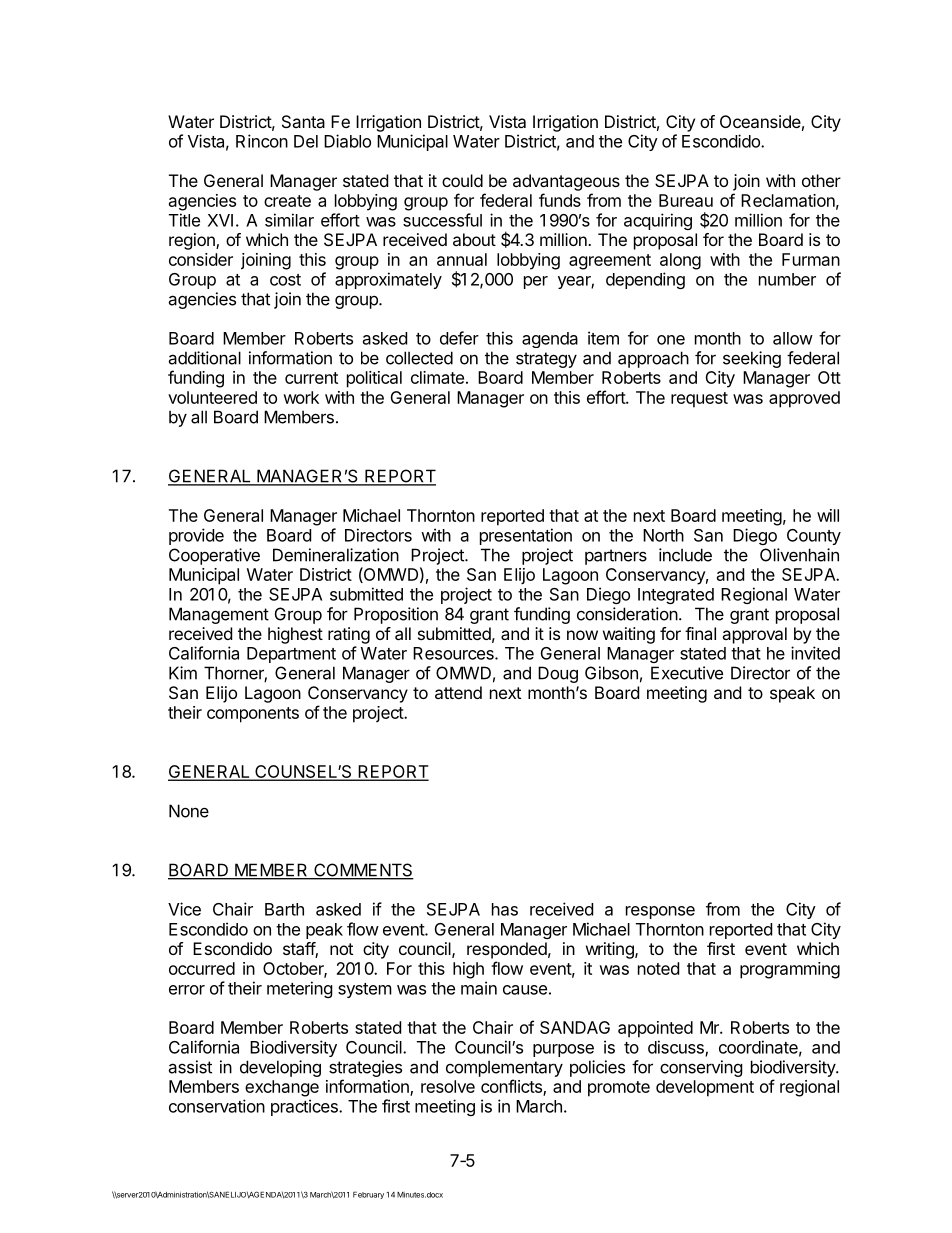 Image resolution: width=952 pixels, height=1233 pixels. What do you see at coordinates (821, 180) in the screenshot?
I see `other` at bounding box center [821, 180].
